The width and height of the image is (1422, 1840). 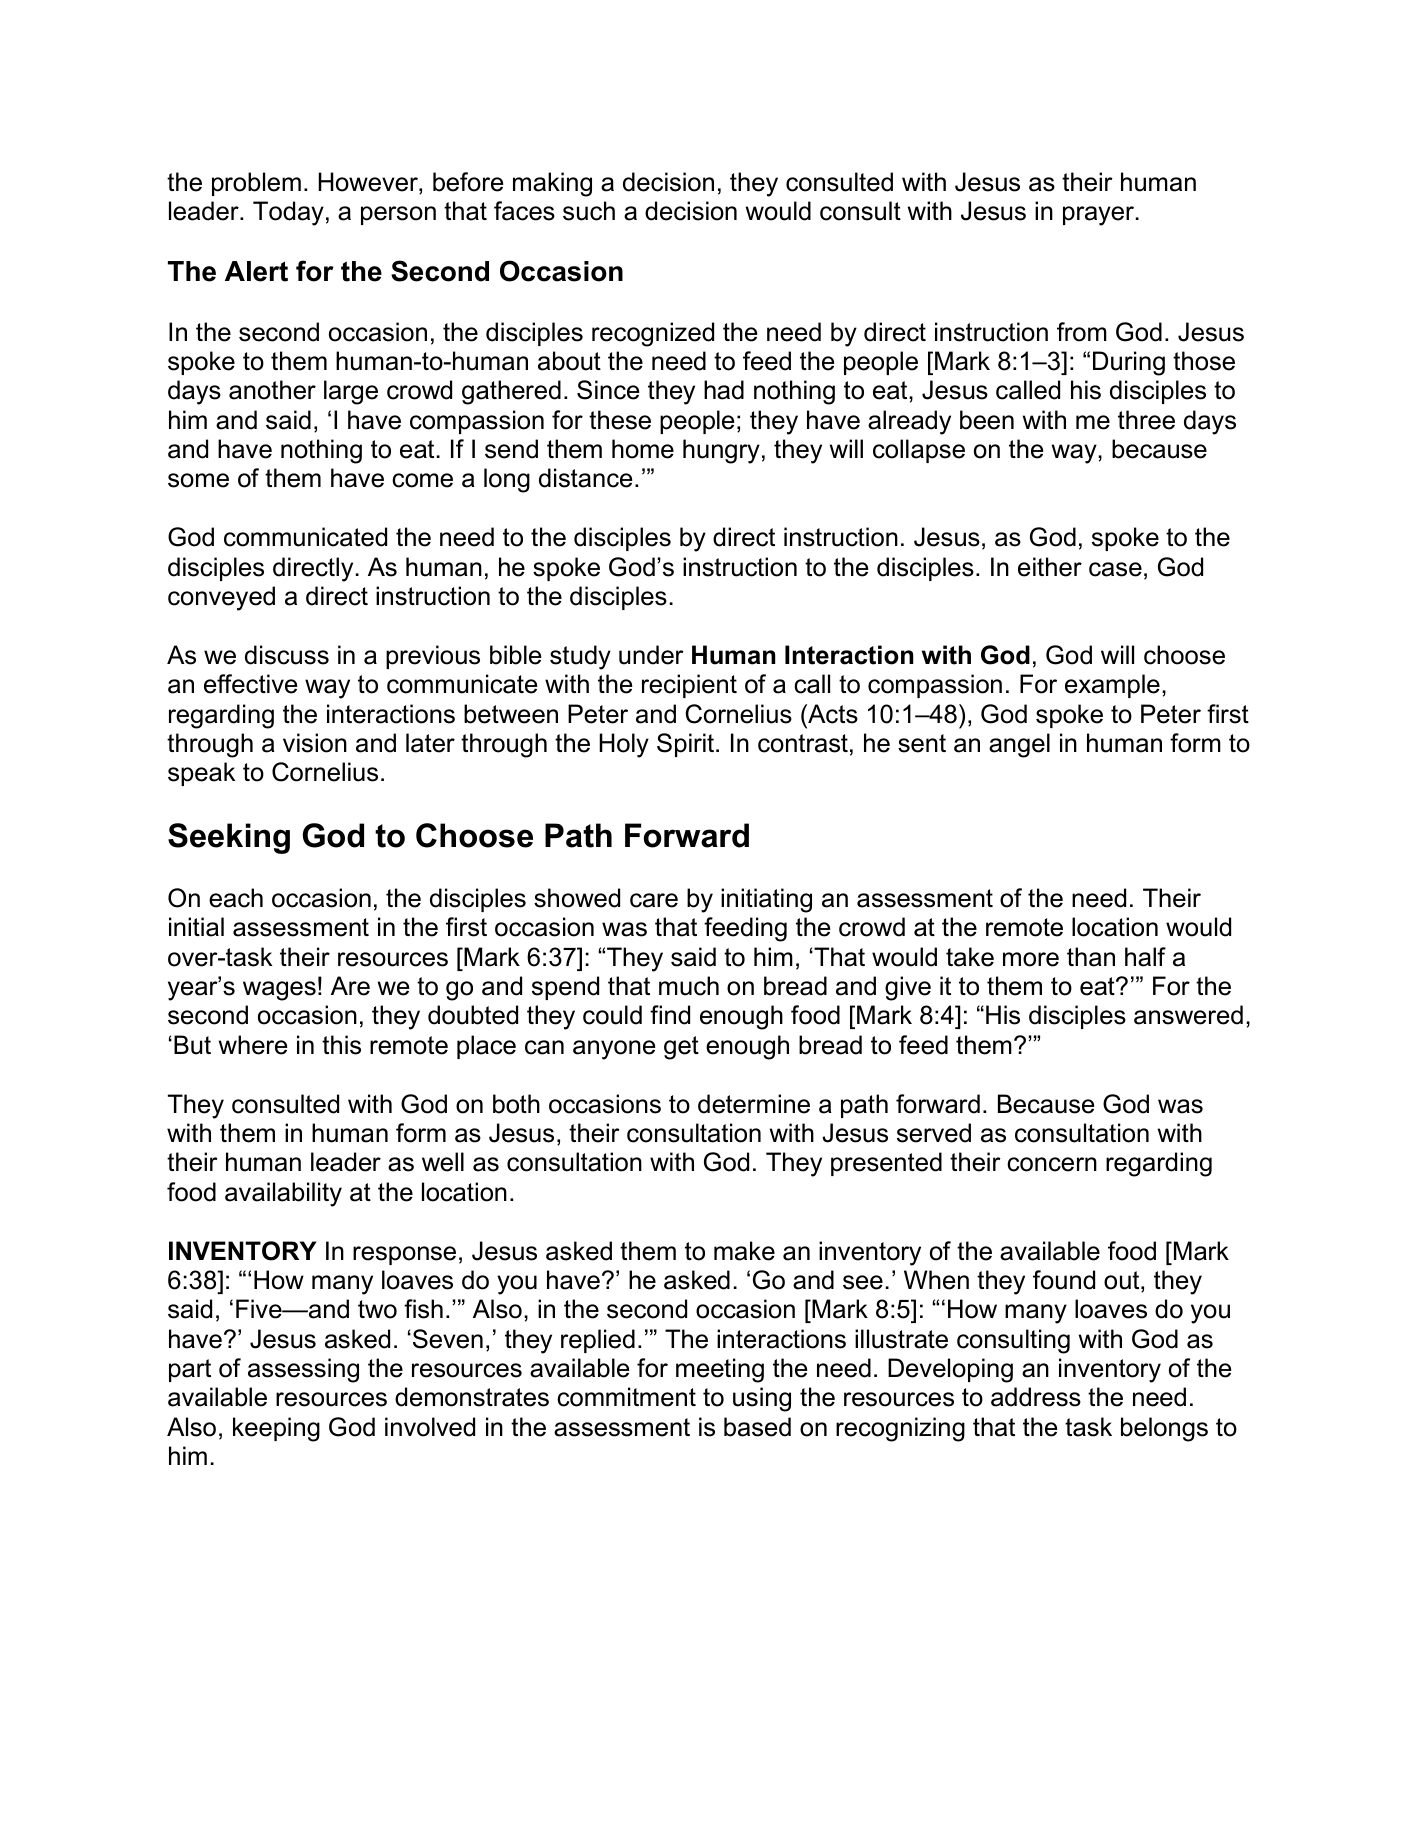 I want to click on concern, so click(x=1052, y=1164).
